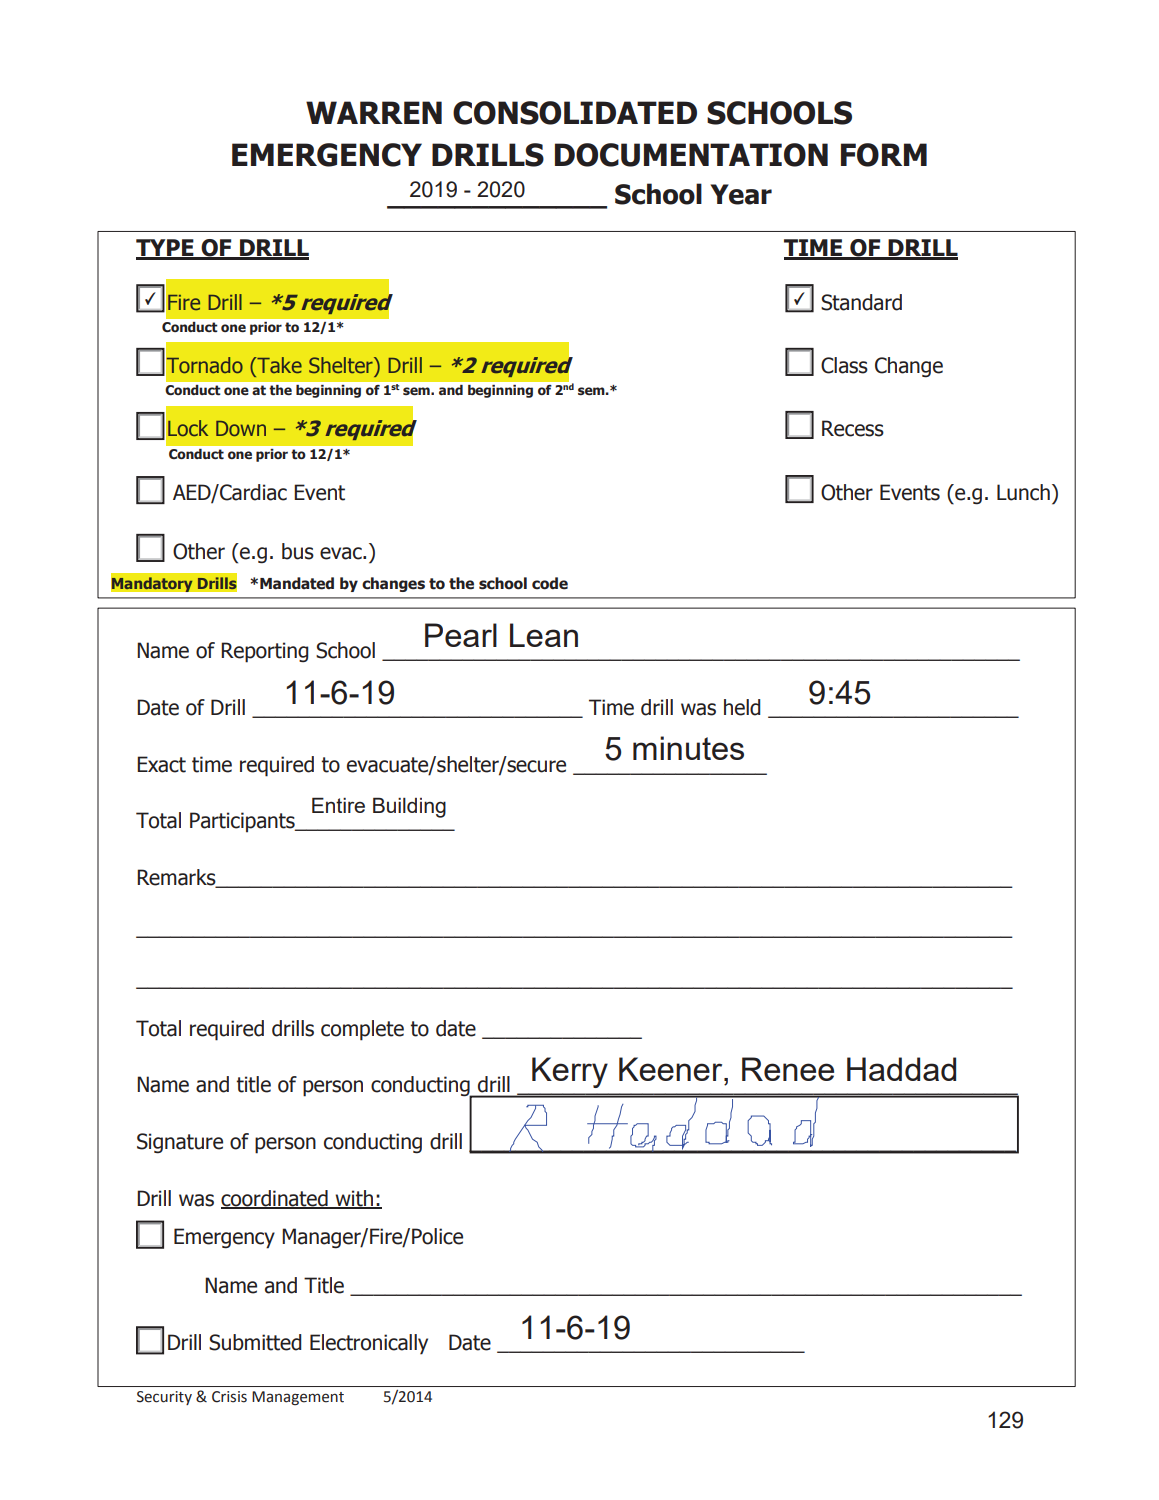  Describe the element at coordinates (901, 1069) in the screenshot. I see `Haddad` at that location.
